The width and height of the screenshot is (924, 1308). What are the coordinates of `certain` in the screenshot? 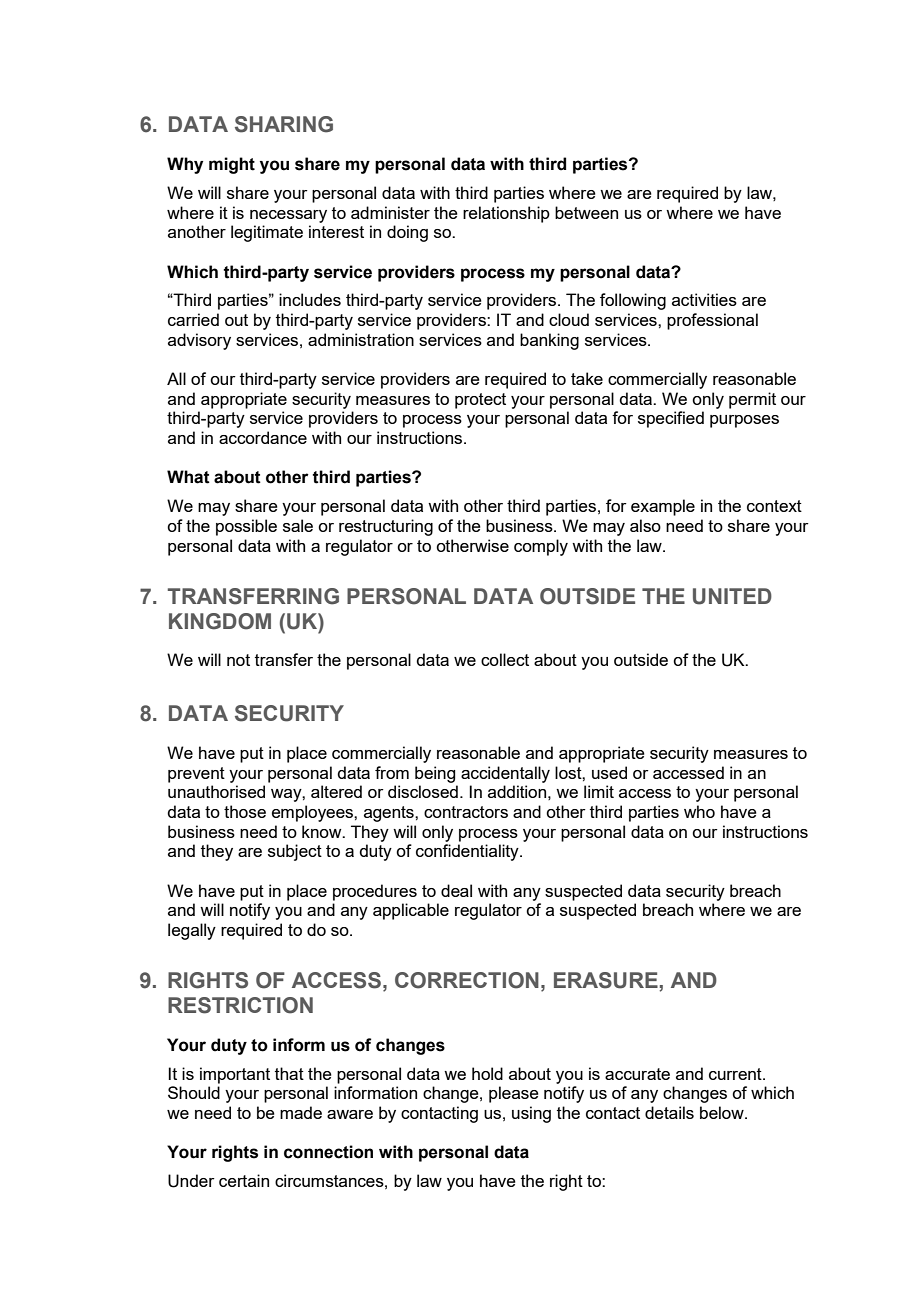 It's located at (244, 1180).
